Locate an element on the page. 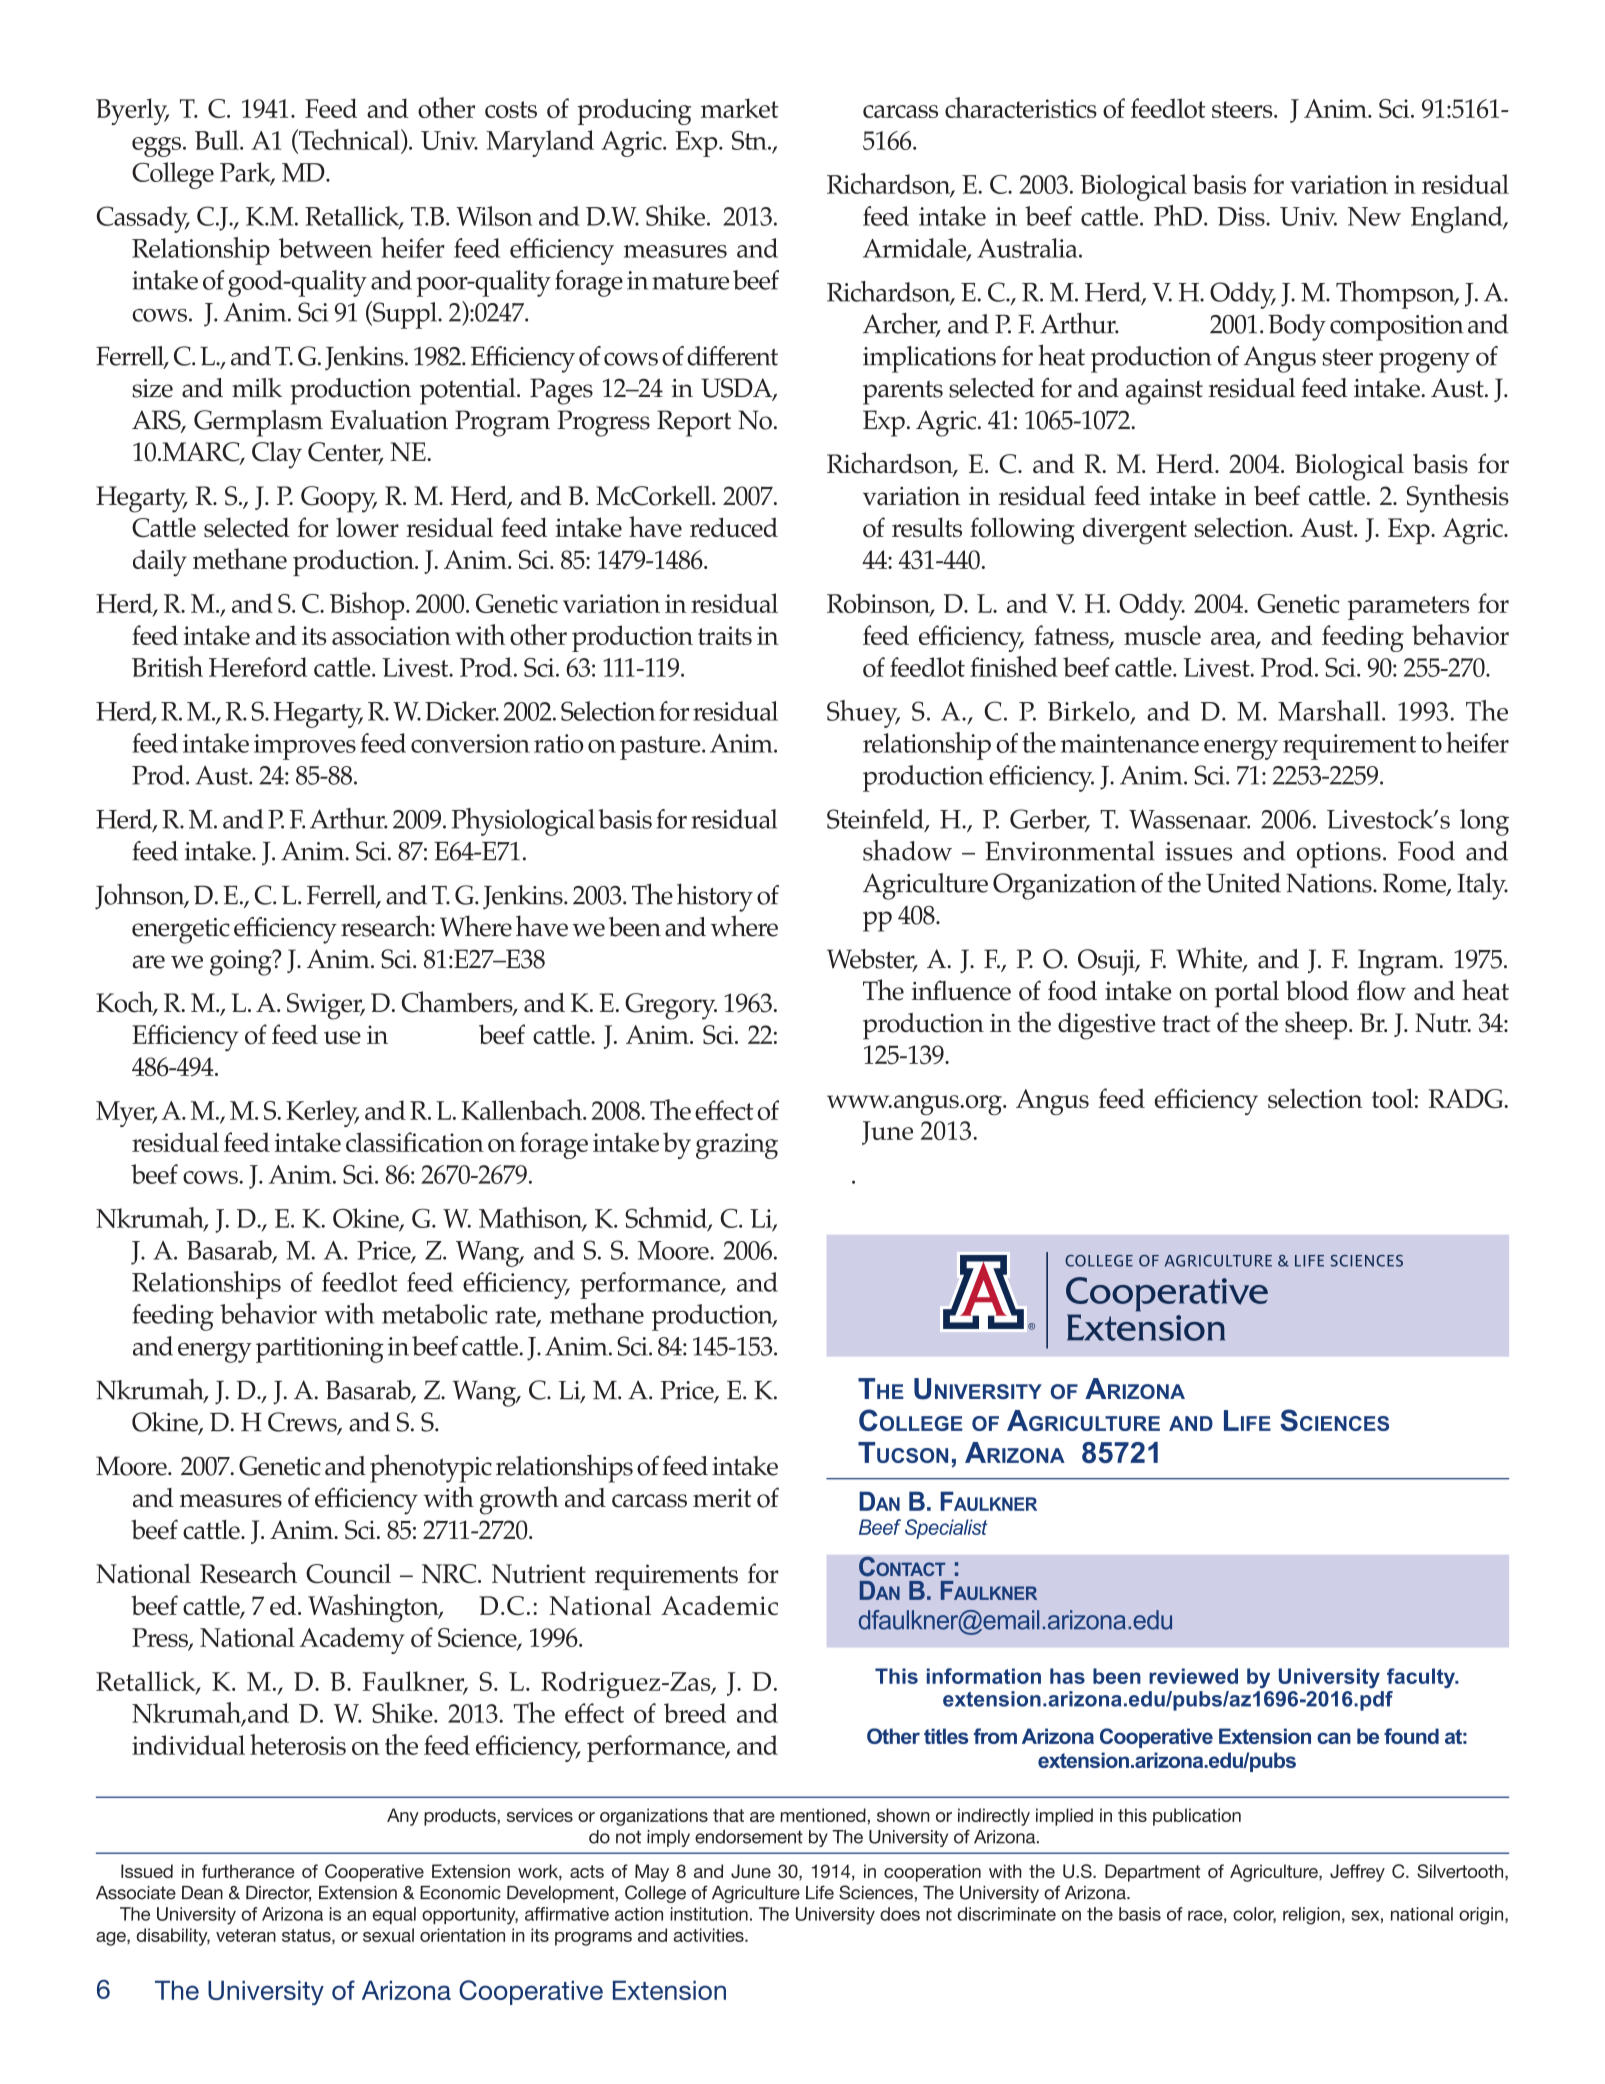 This image has width=1605, height=2084. faculty is located at coordinates (1422, 1678).
